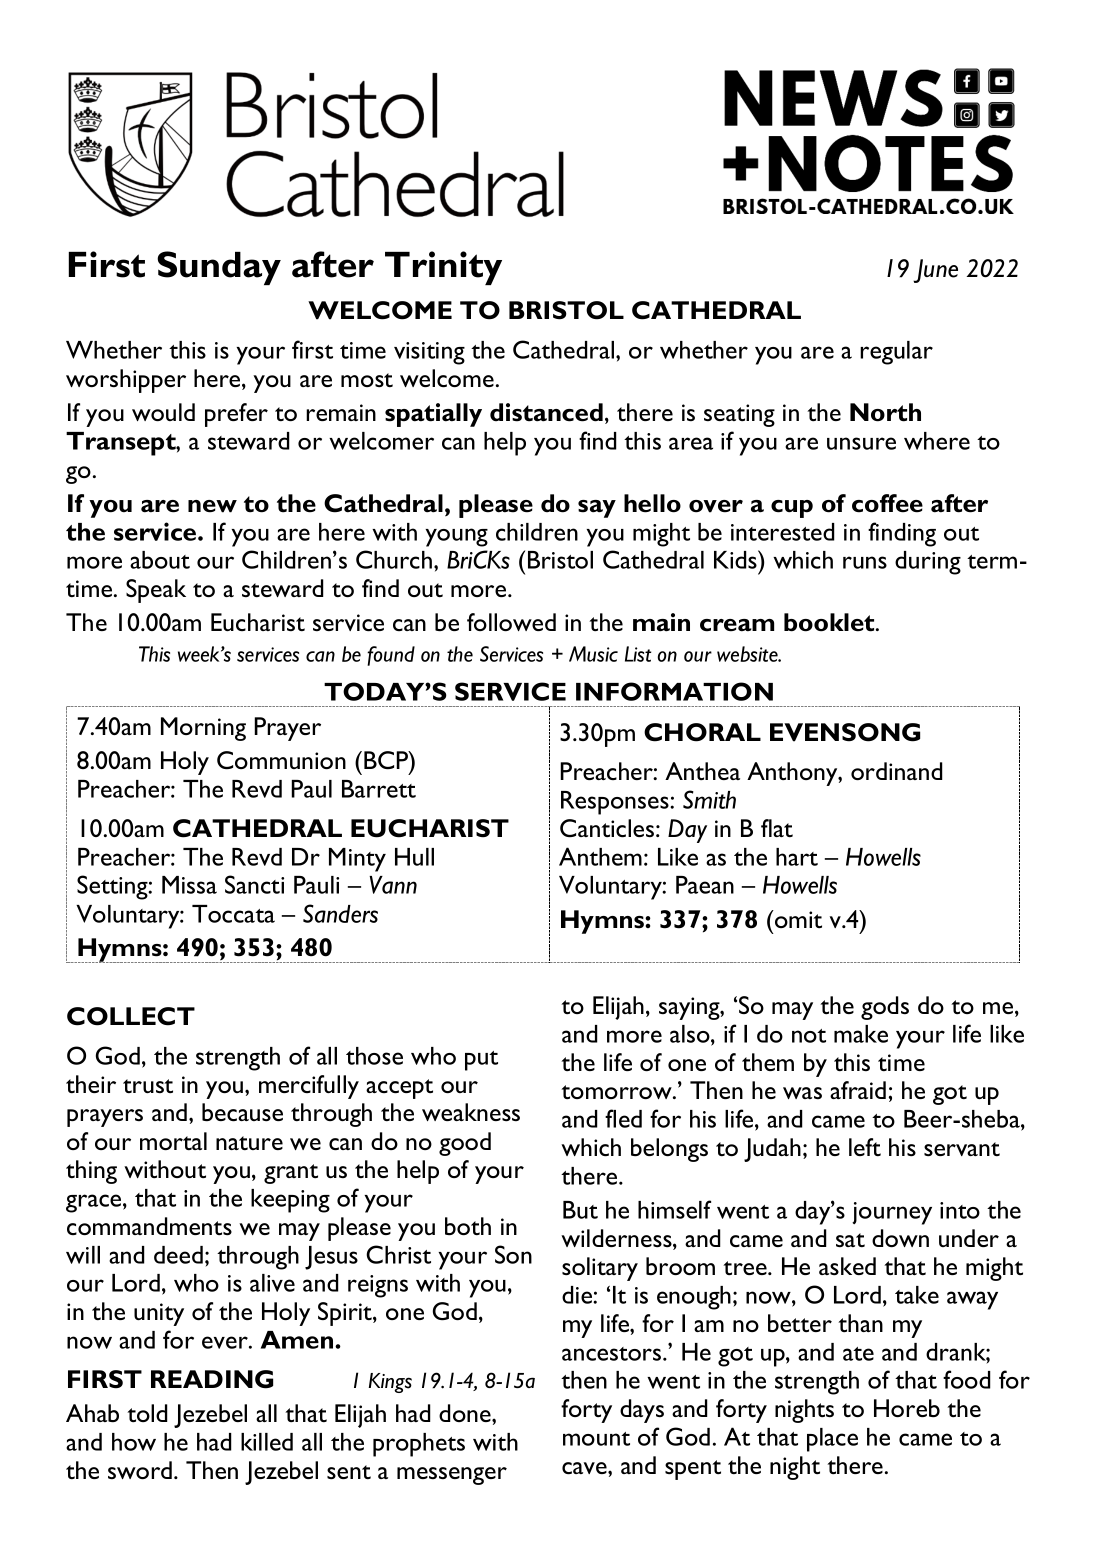 The height and width of the screenshot is (1551, 1097). I want to click on mortal, so click(173, 1141).
